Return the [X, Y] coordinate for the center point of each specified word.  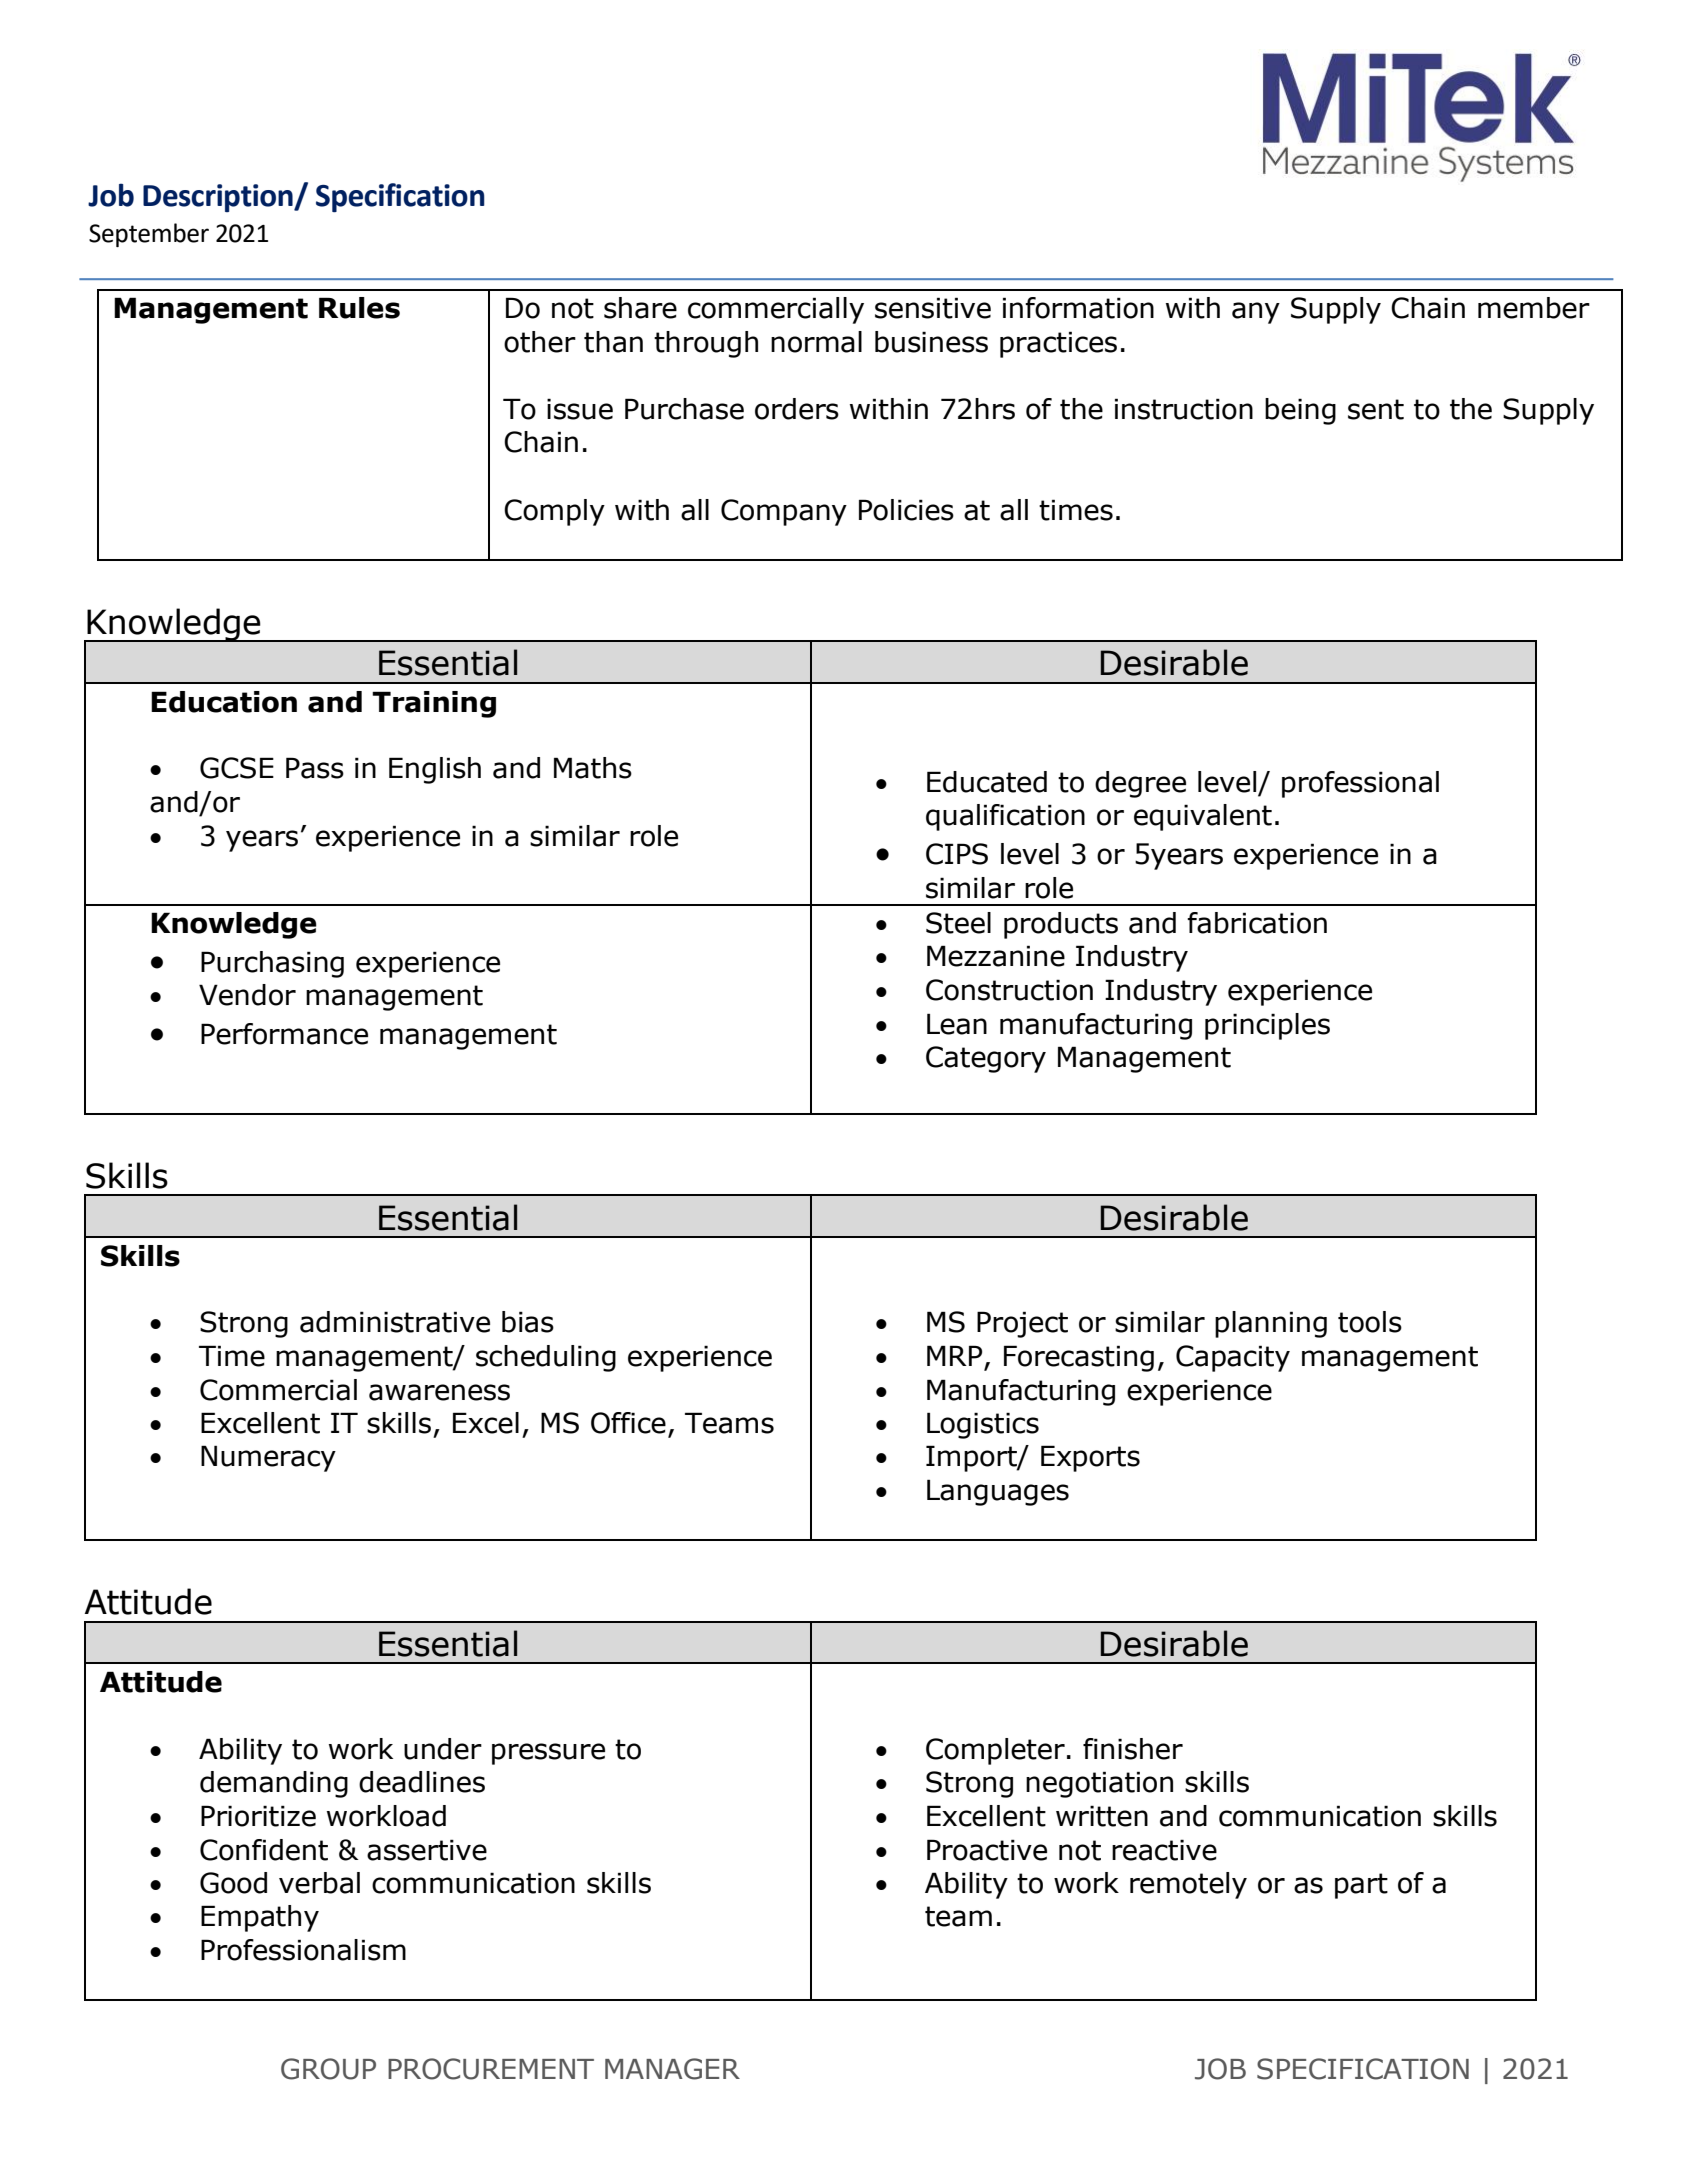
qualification [1005, 817]
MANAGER [672, 2069]
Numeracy [268, 1458]
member [1534, 308]
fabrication [1257, 923]
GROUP [328, 2069]
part [1361, 1886]
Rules [359, 308]
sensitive [933, 308]
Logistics [983, 1425]
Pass [315, 768]
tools [1370, 1322]
